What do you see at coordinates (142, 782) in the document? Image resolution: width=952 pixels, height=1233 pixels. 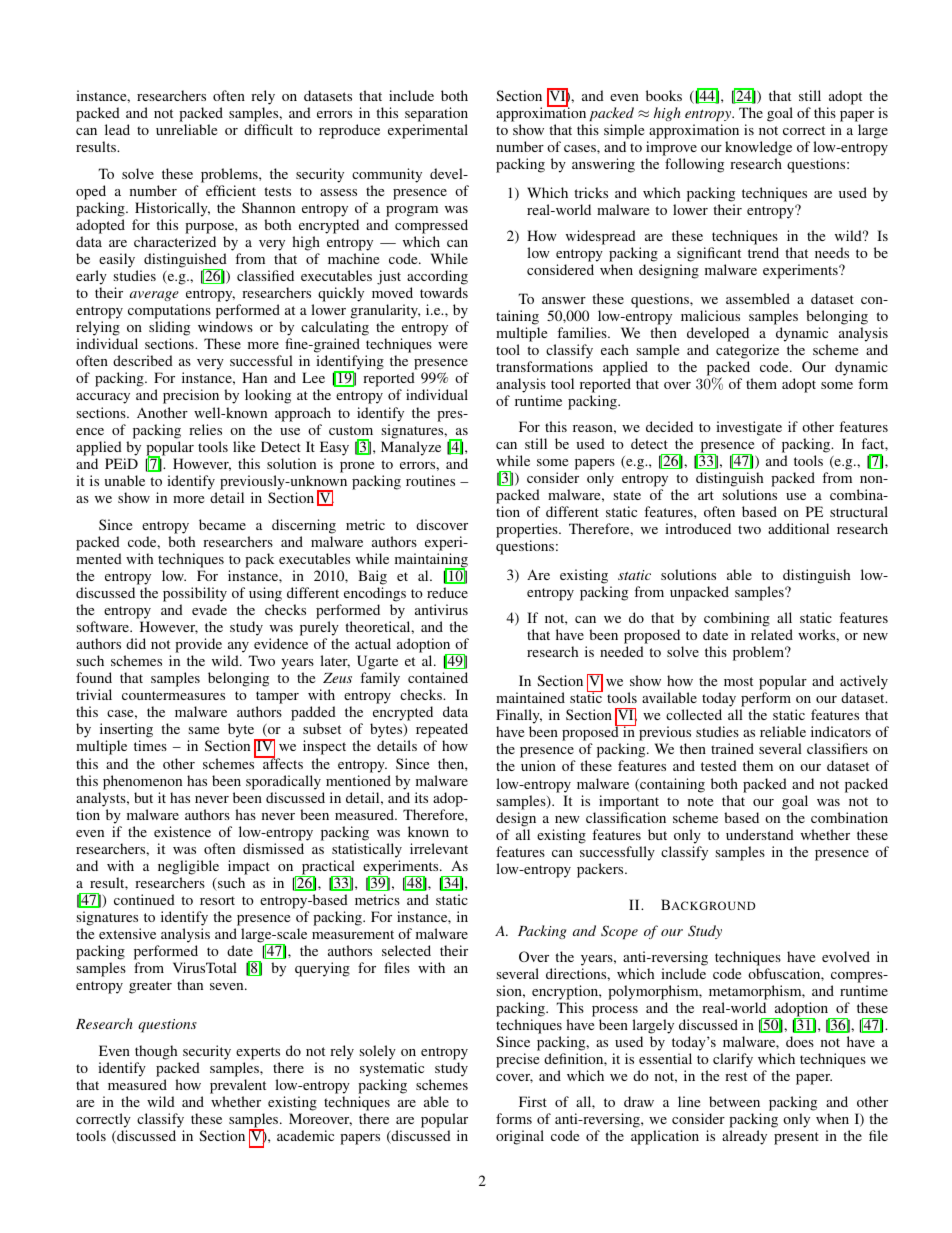 I see `phenomenon` at bounding box center [142, 782].
